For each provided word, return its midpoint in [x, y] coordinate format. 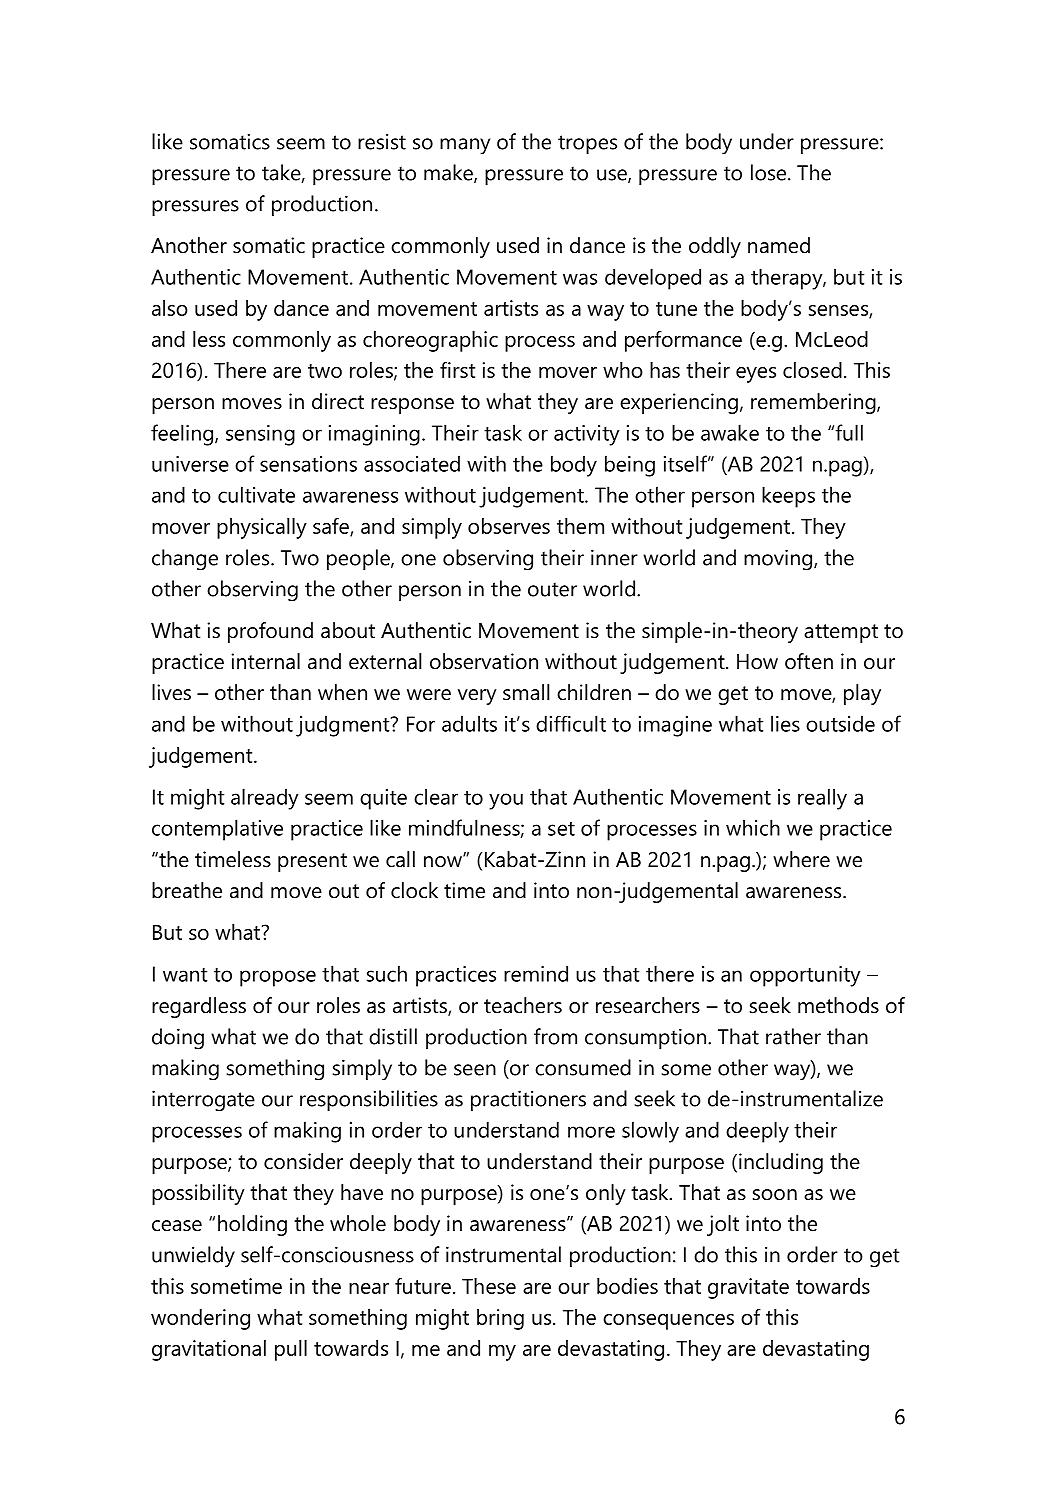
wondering [200, 1319]
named [779, 245]
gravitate [748, 1288]
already [265, 799]
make [449, 173]
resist [382, 142]
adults [469, 723]
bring [500, 1319]
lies [785, 723]
